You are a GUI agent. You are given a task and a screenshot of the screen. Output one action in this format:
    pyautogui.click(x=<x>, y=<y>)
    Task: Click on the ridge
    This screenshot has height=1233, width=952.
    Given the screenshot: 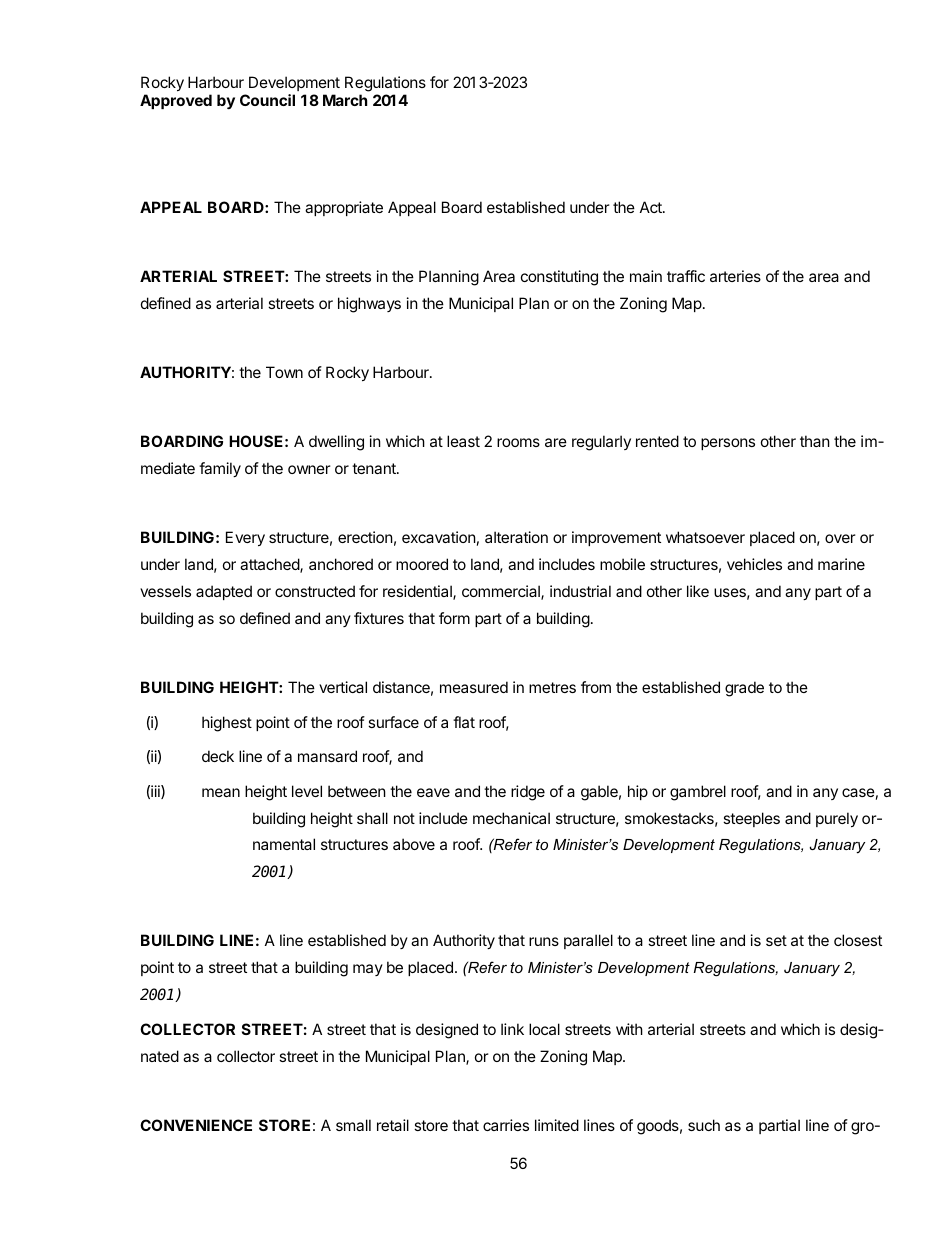 What is the action you would take?
    pyautogui.click(x=528, y=793)
